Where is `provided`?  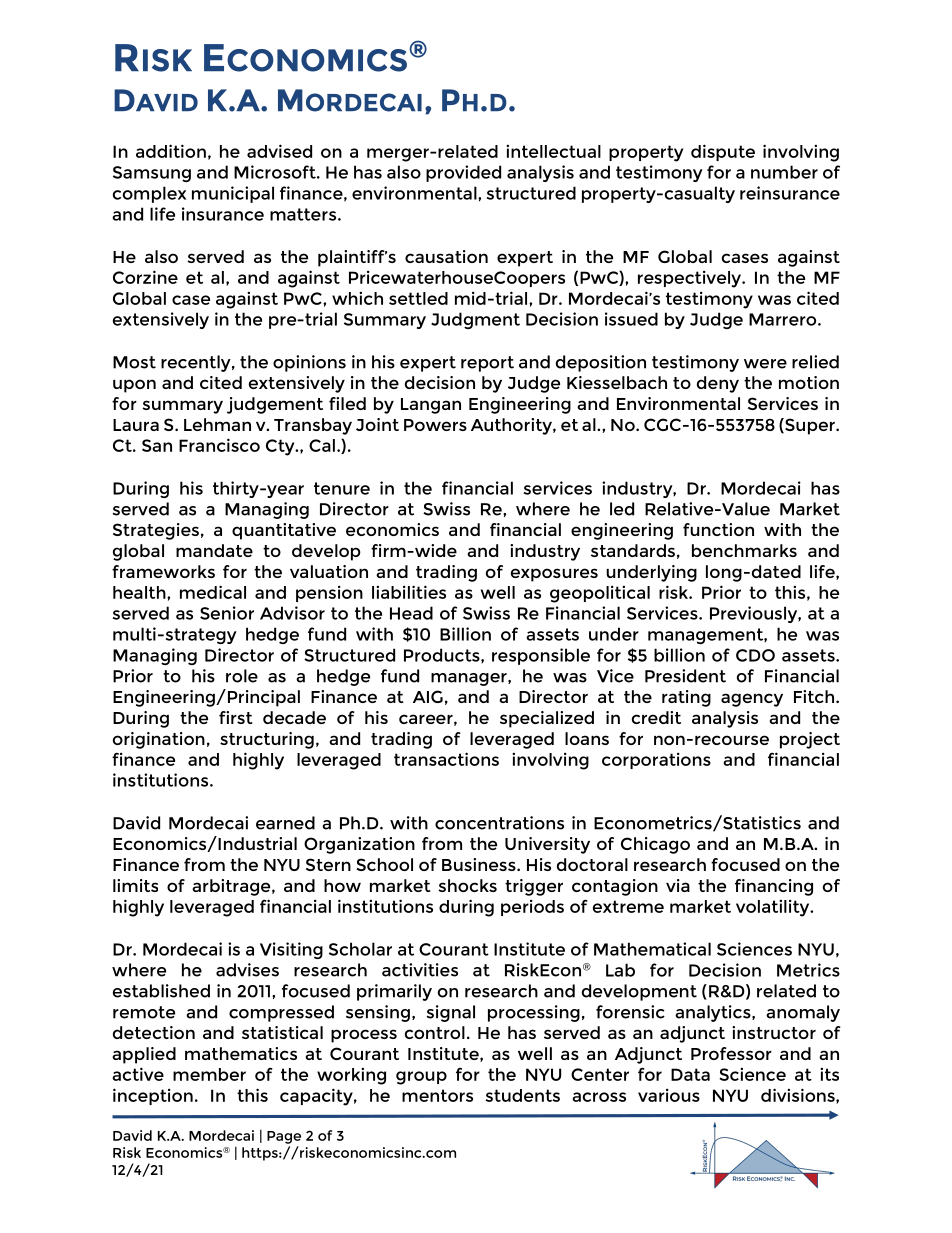
provided is located at coordinates (463, 173).
